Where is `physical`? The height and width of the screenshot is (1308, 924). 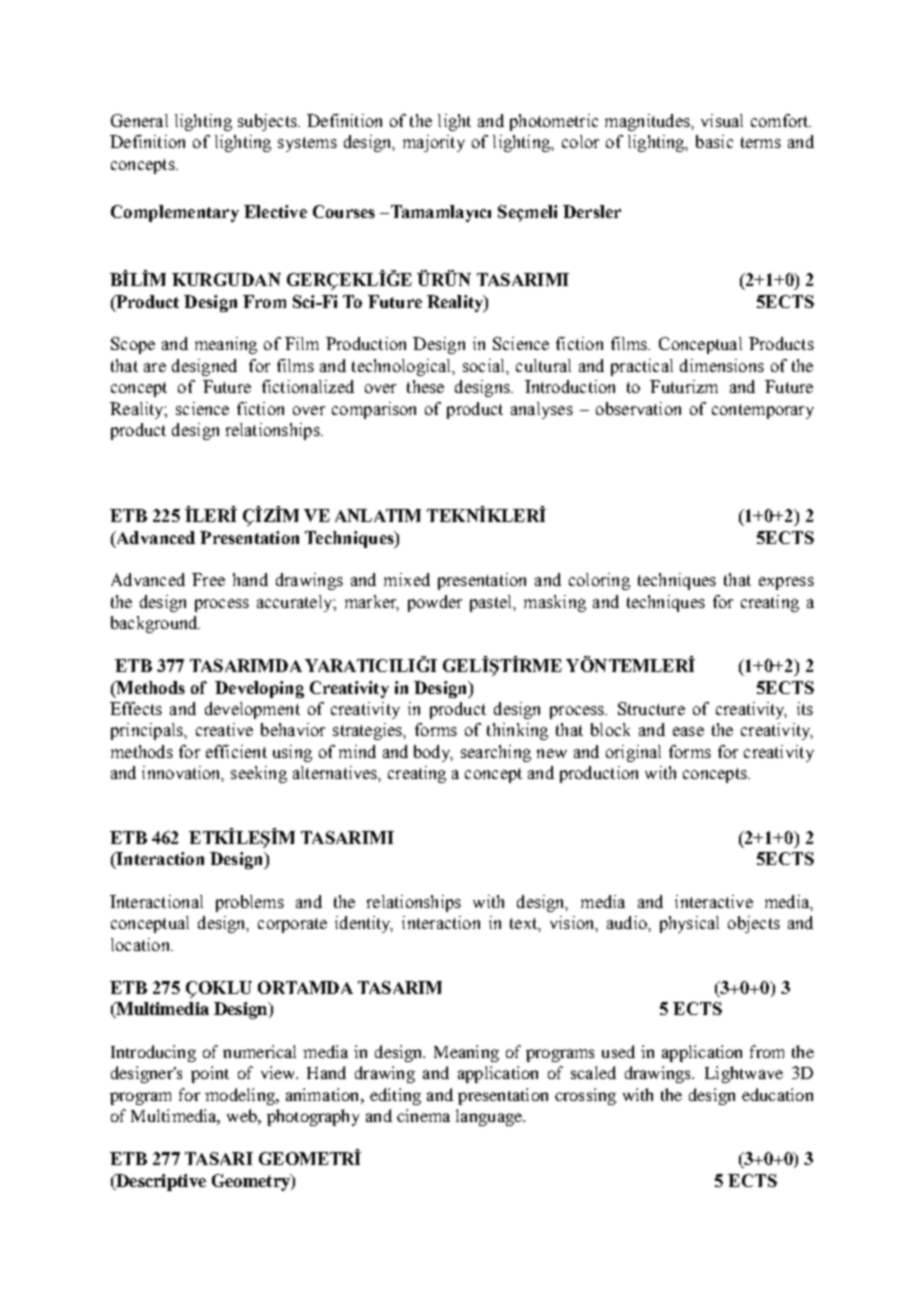
physical is located at coordinates (689, 924).
